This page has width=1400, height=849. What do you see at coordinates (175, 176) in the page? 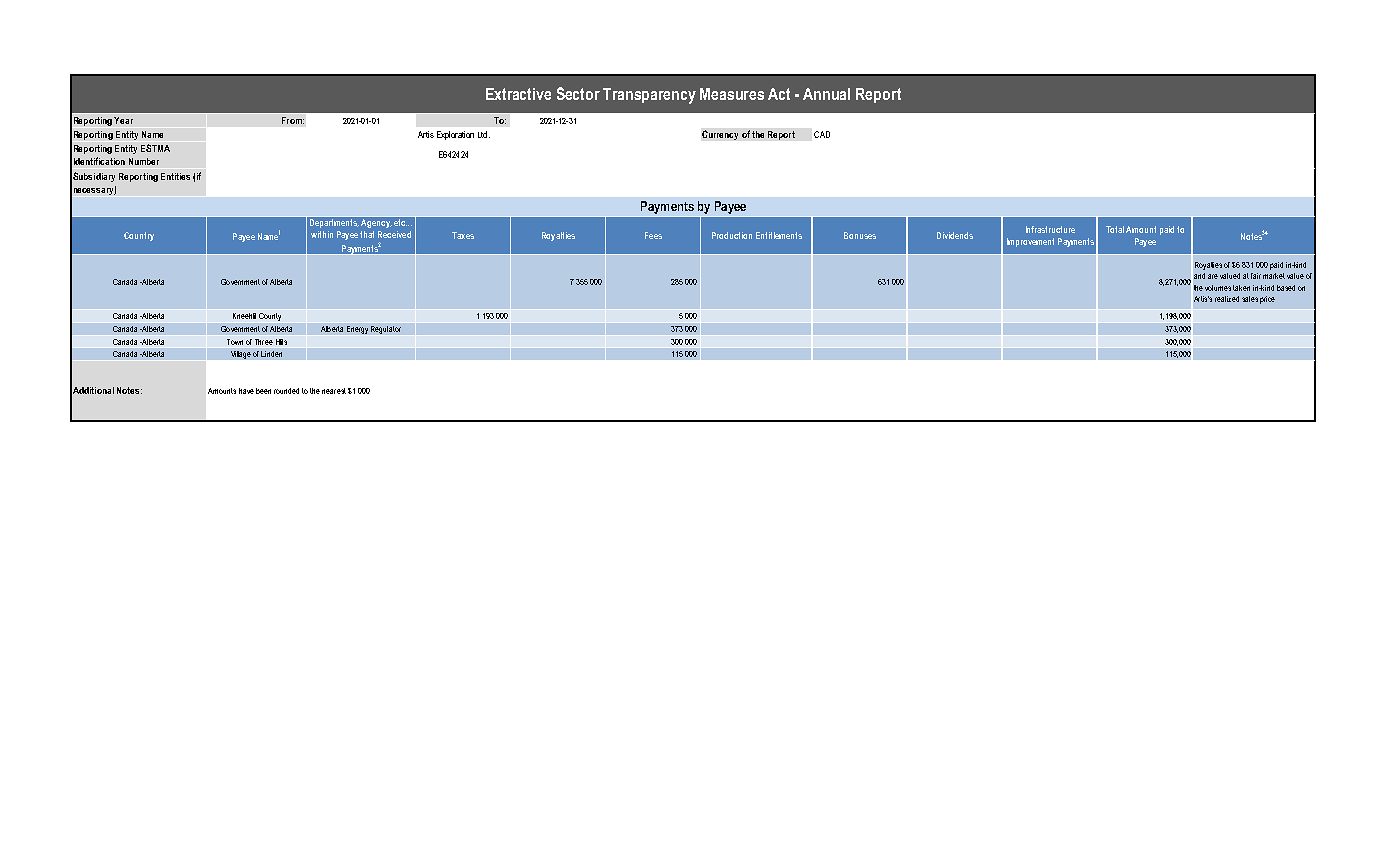
I see `Entities` at bounding box center [175, 176].
